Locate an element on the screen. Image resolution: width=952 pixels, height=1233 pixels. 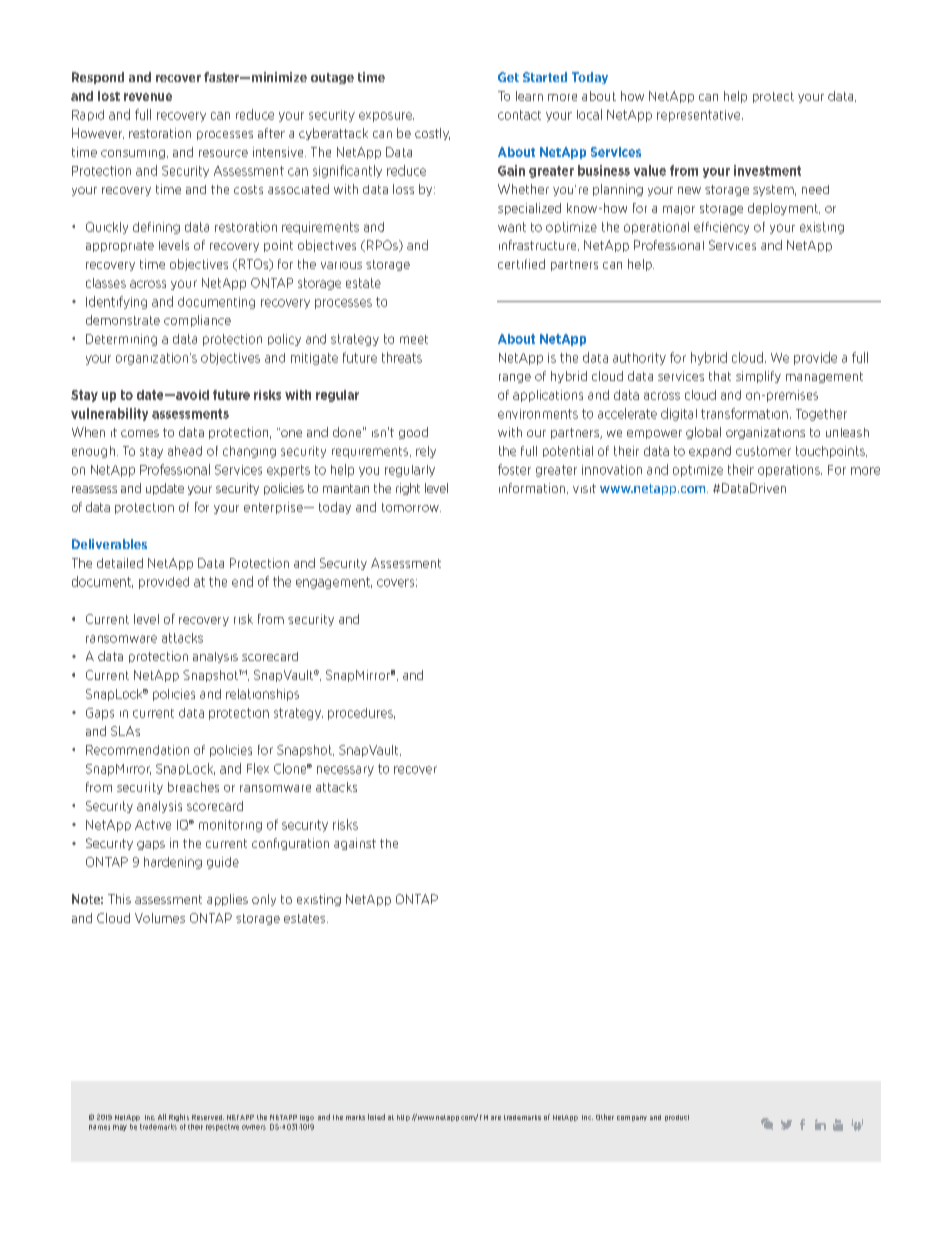
costly is located at coordinates (432, 134).
